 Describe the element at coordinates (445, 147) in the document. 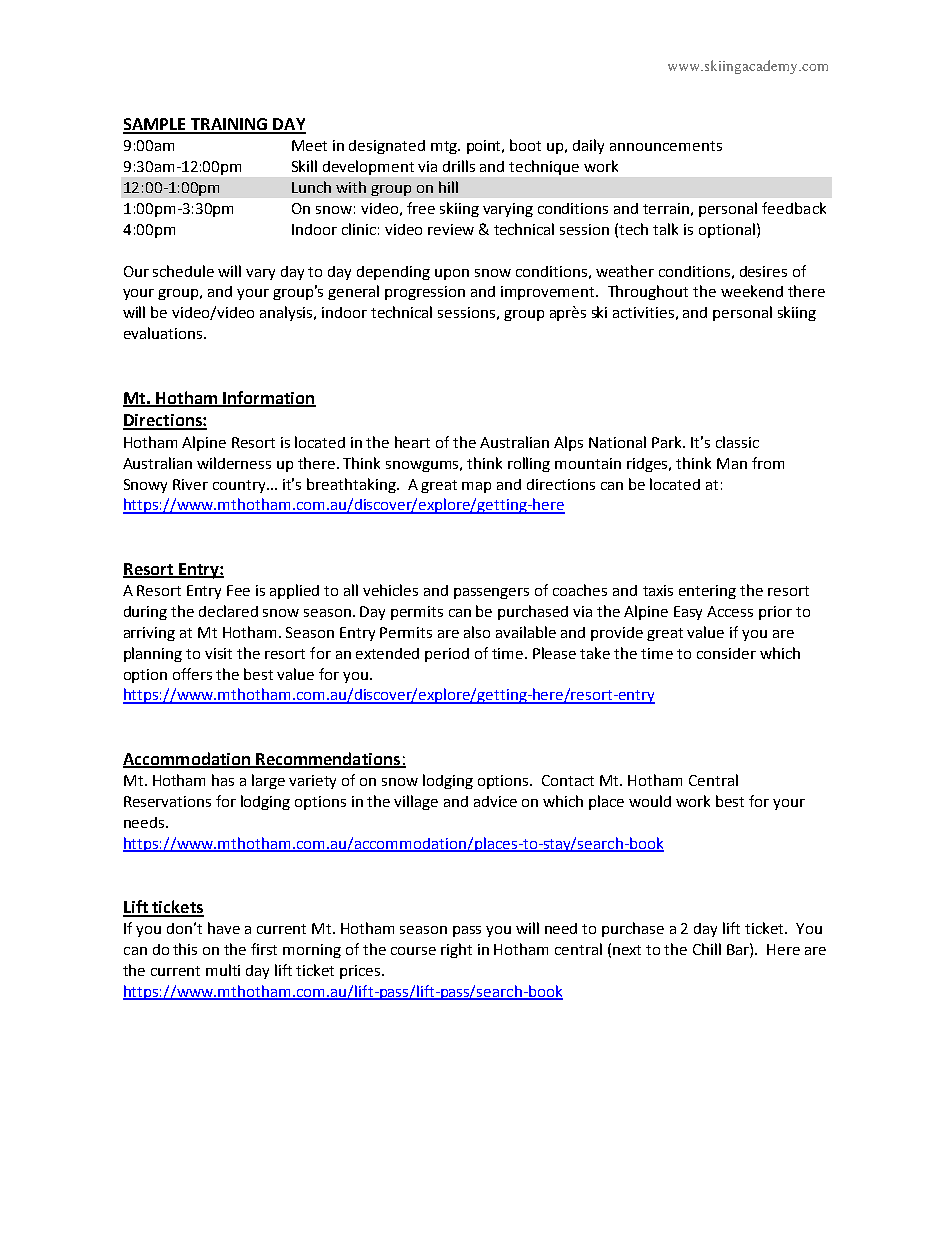

I see `mtg` at that location.
